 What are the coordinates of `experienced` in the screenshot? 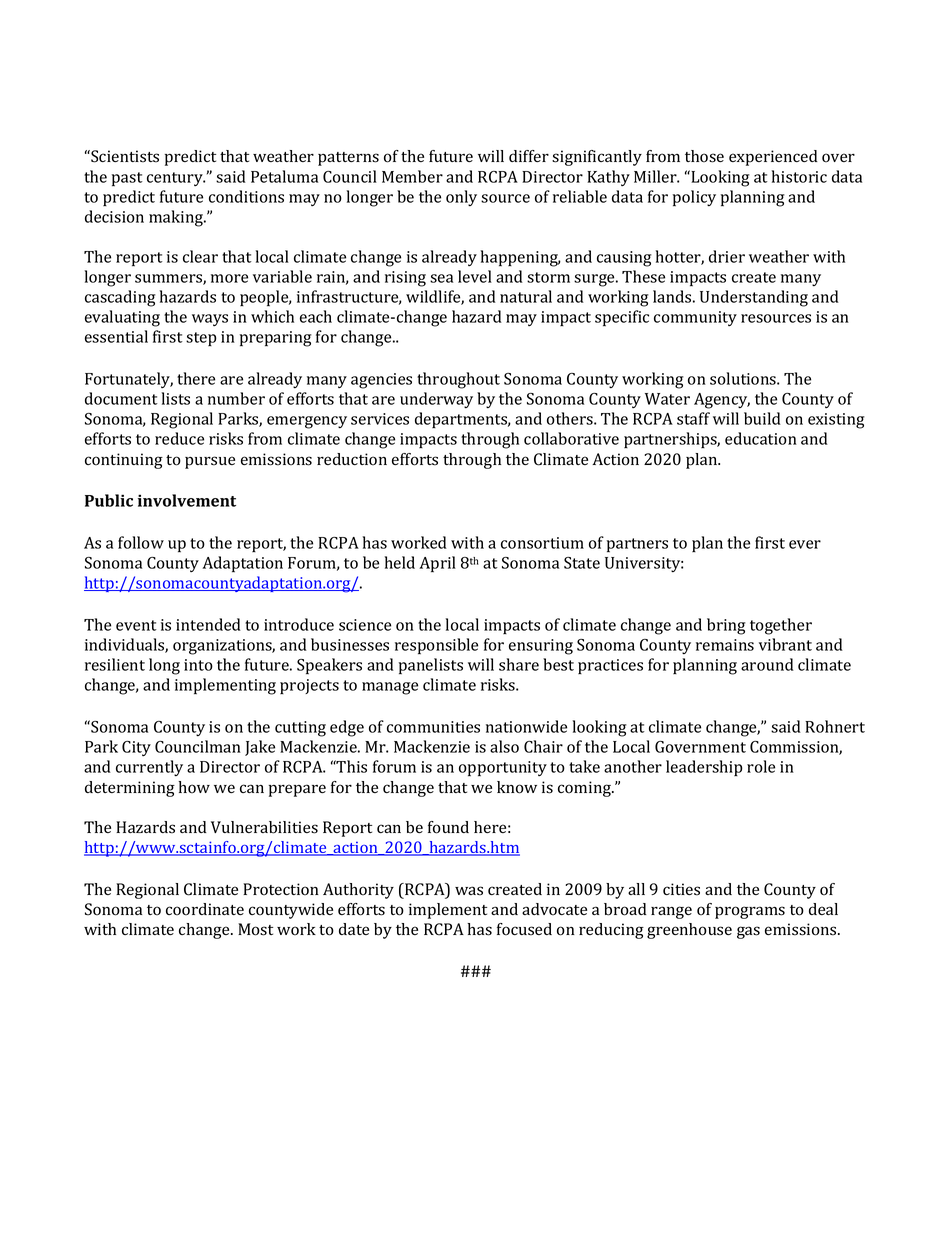 It's located at (773, 158).
